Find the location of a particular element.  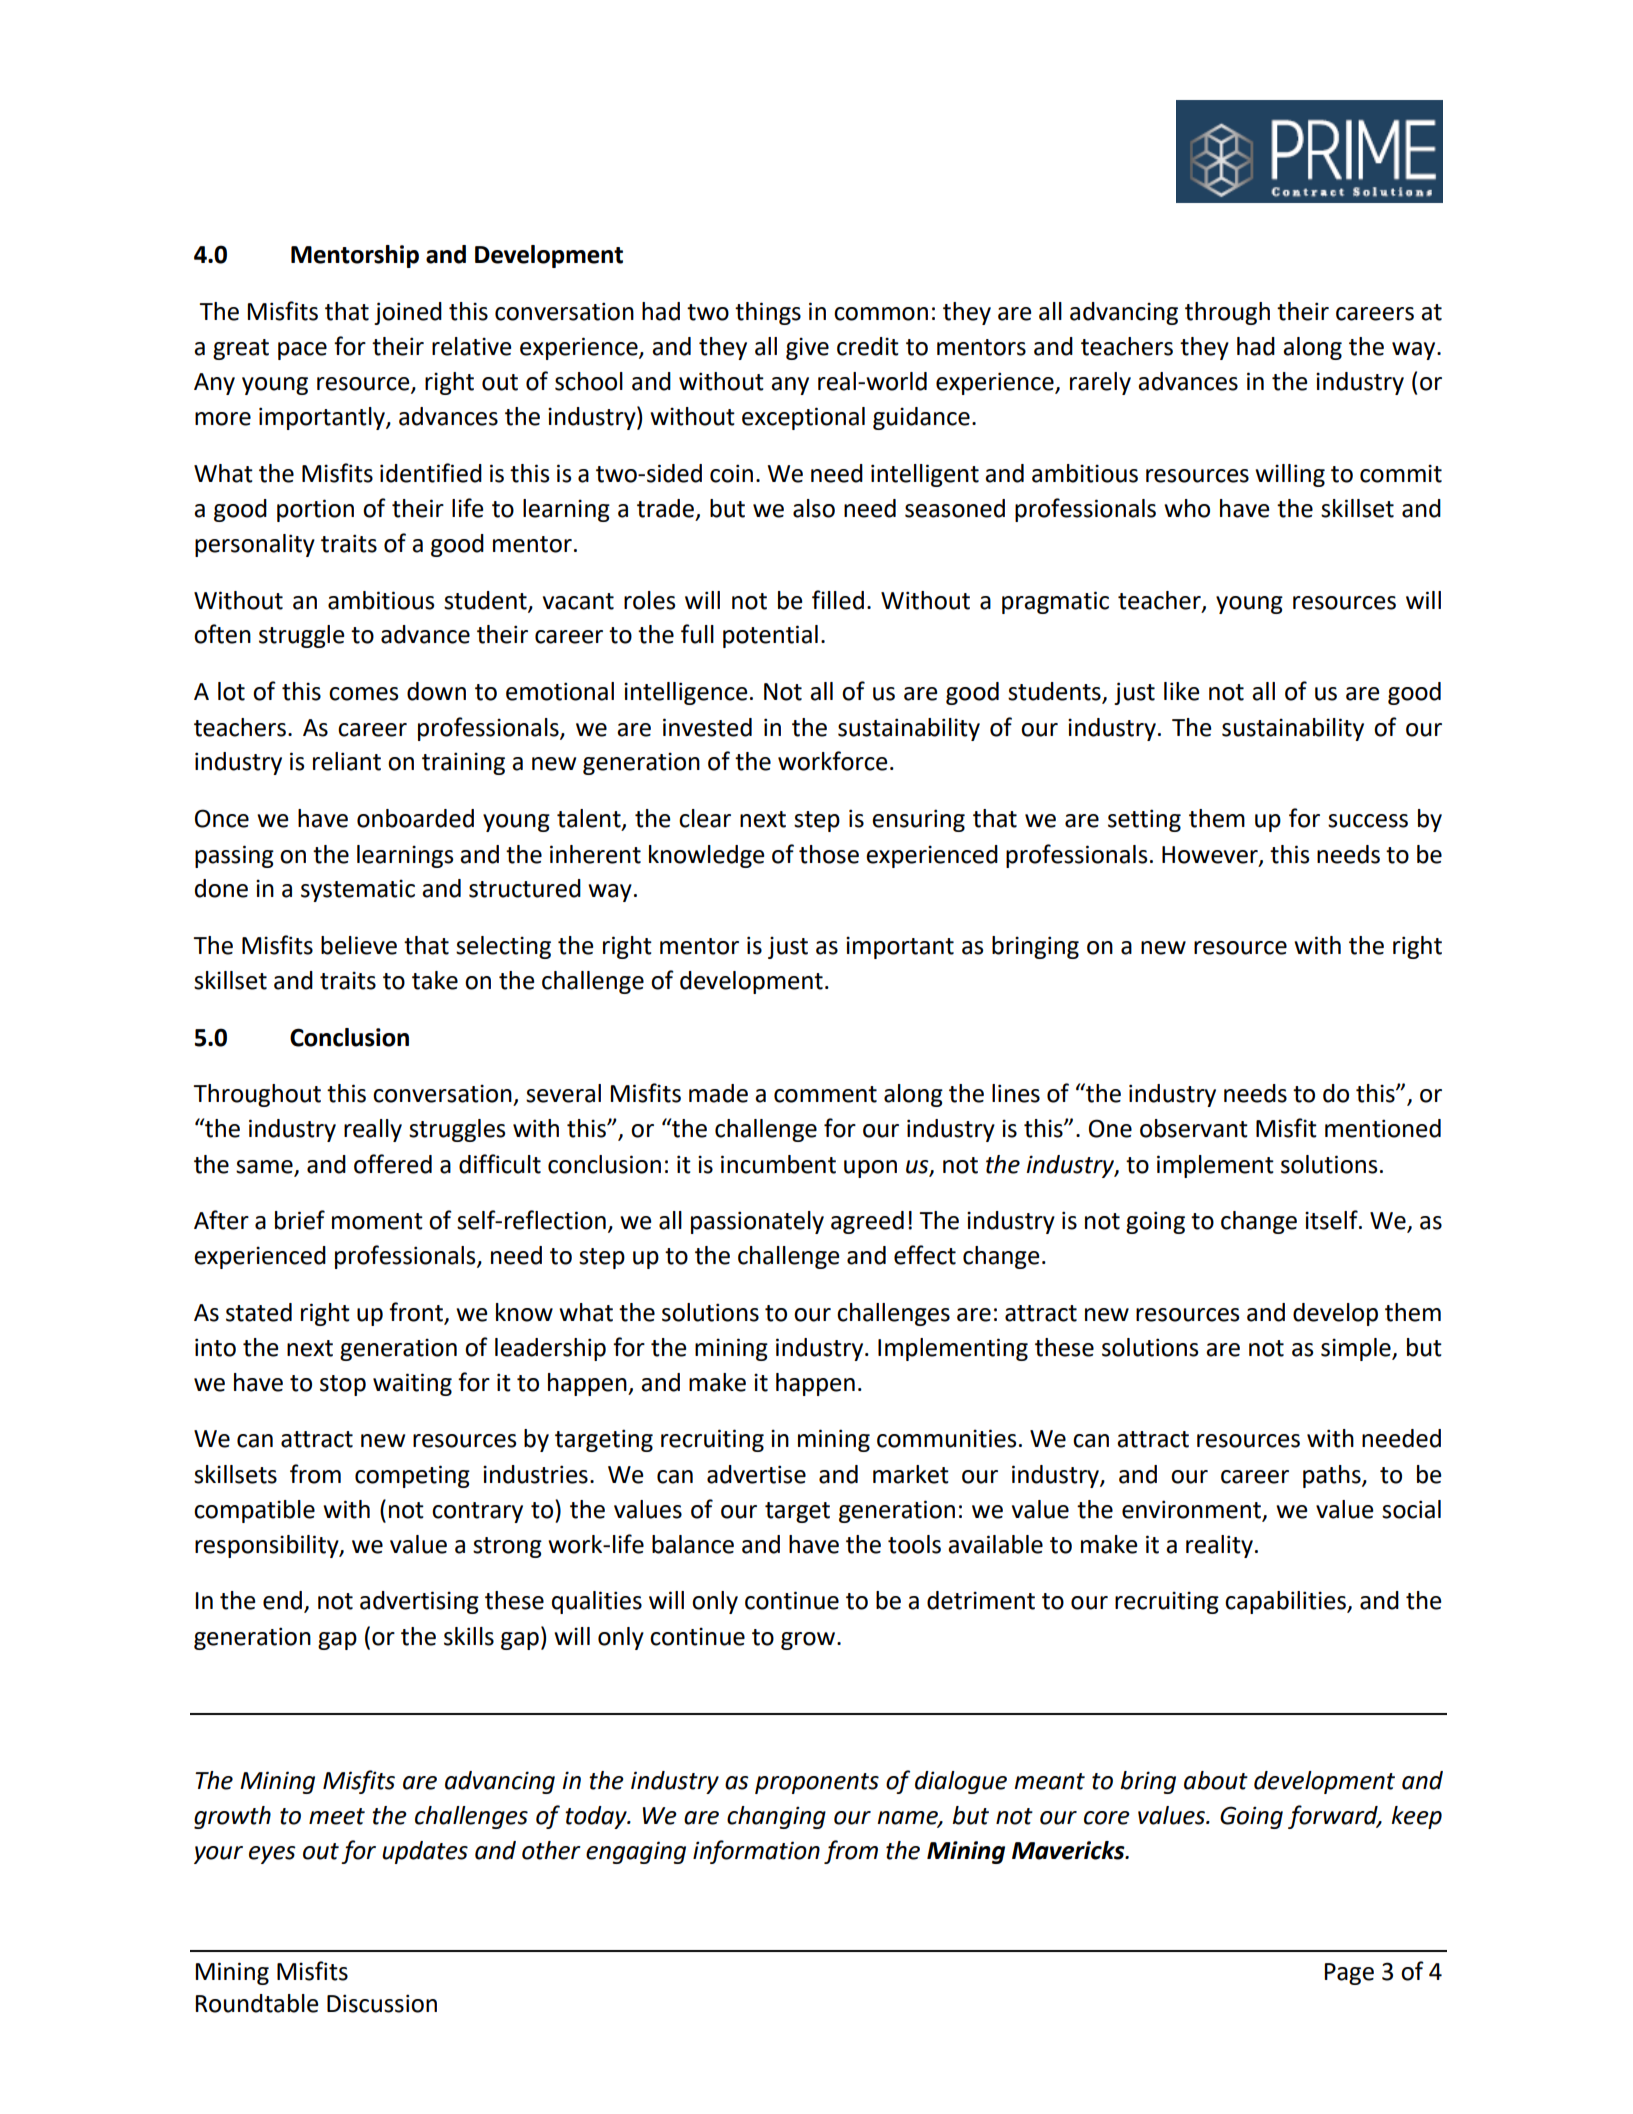

believe is located at coordinates (359, 945).
